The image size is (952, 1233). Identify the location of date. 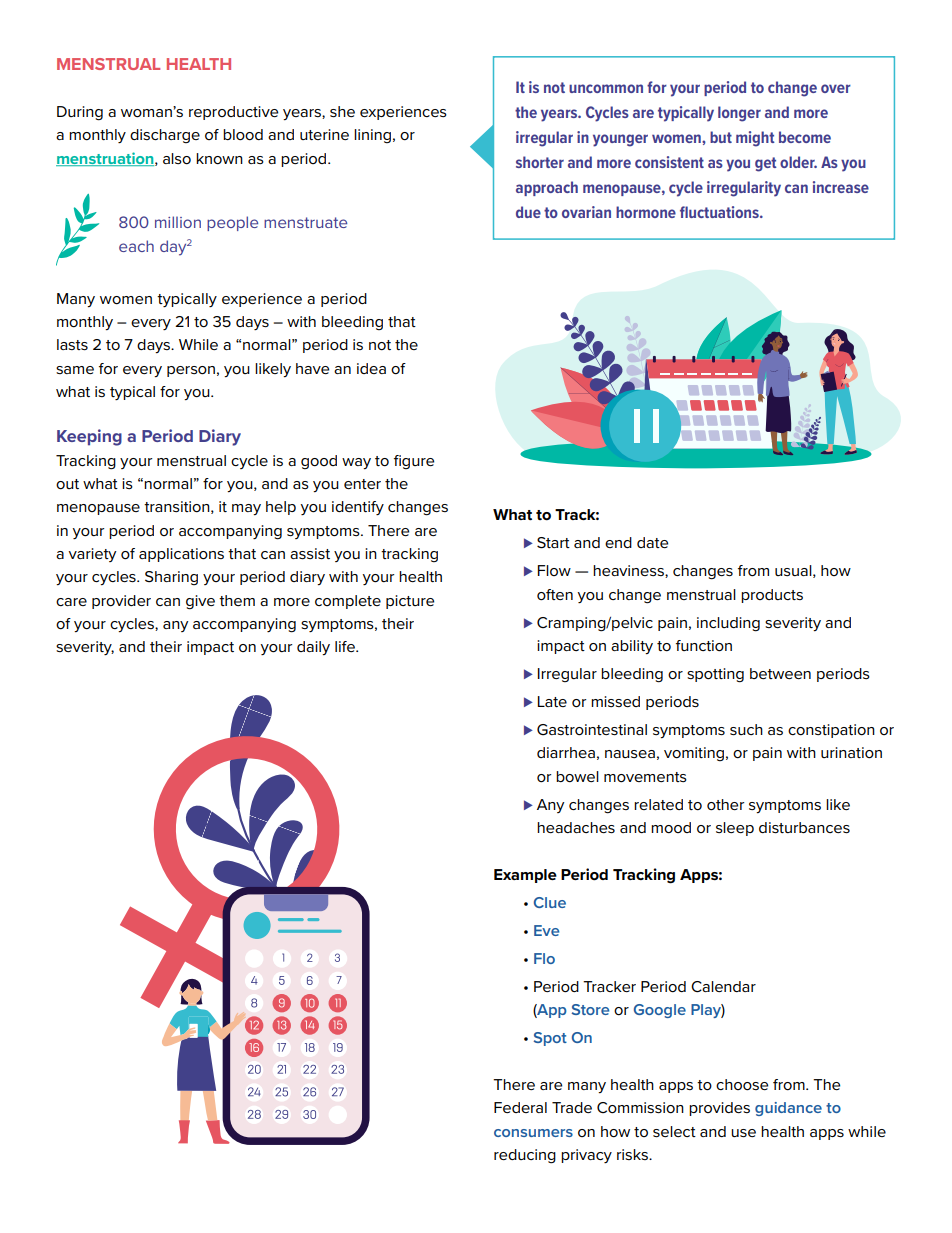
(652, 542).
